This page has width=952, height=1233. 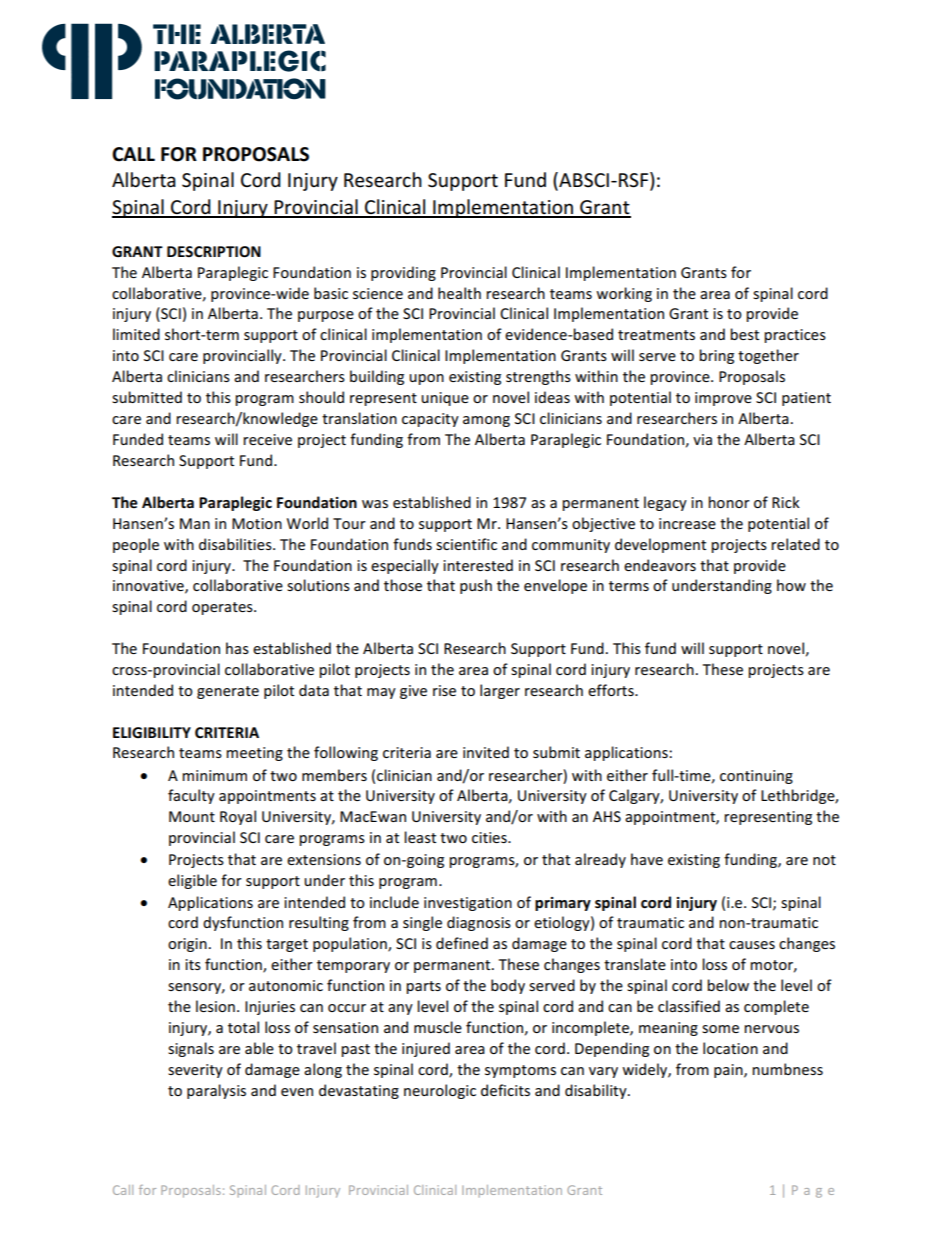 I want to click on among, so click(x=486, y=421).
